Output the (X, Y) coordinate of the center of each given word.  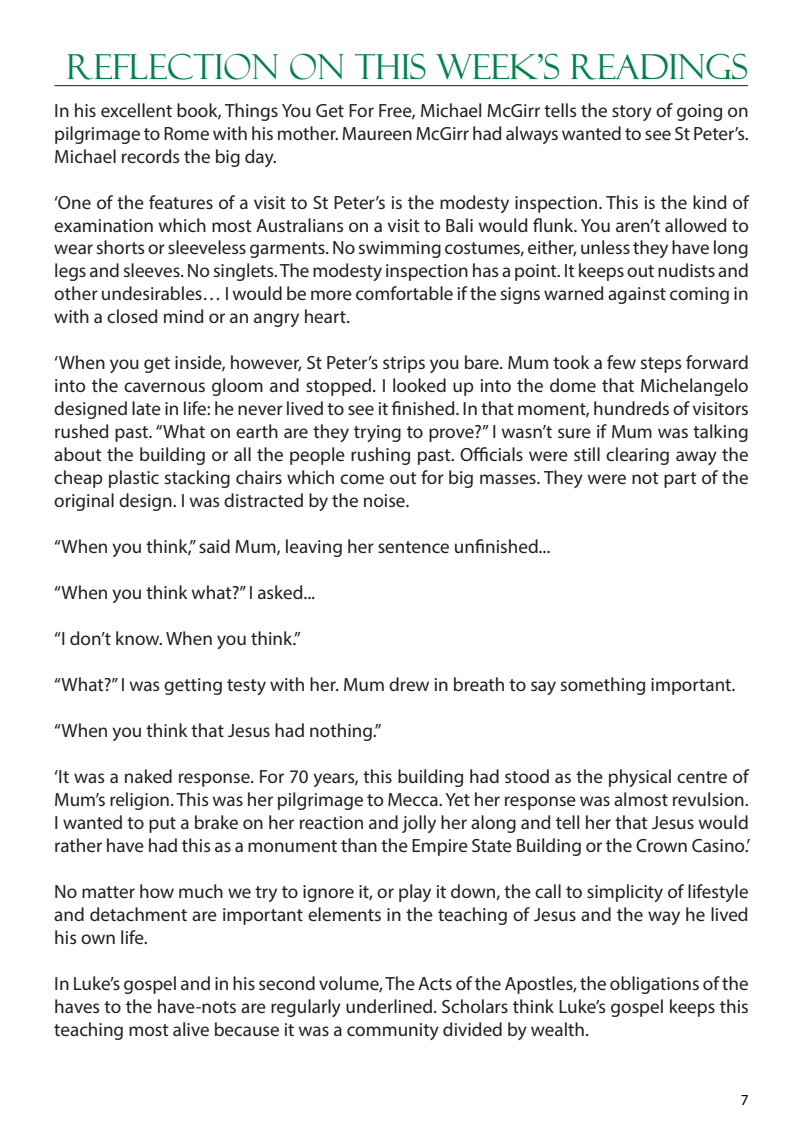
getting (193, 686)
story (632, 113)
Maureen (377, 133)
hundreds (631, 408)
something (603, 686)
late (146, 408)
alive (191, 1029)
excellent (136, 110)
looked (419, 385)
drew (409, 684)
